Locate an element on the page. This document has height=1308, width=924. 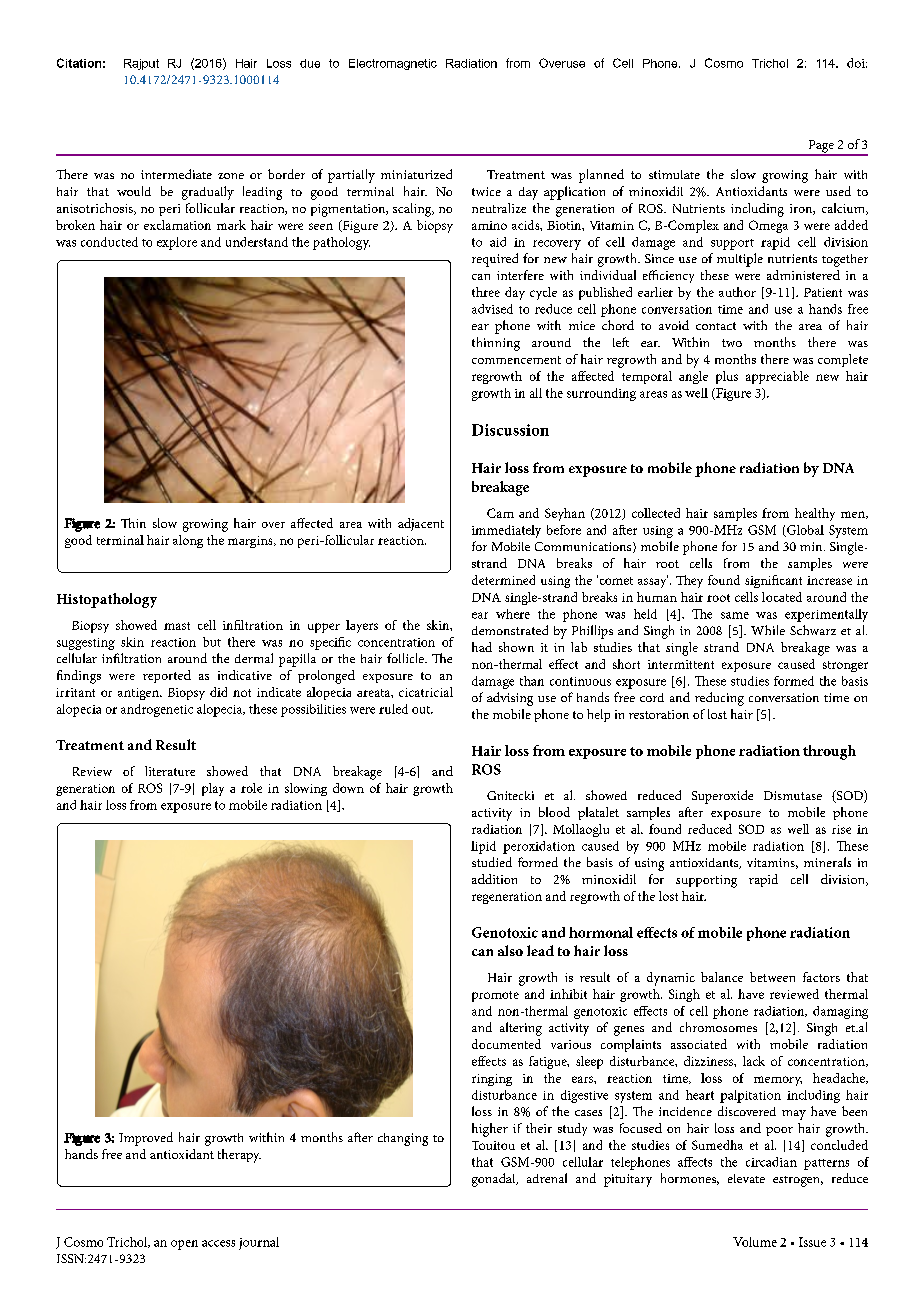
open is located at coordinates (184, 1245).
